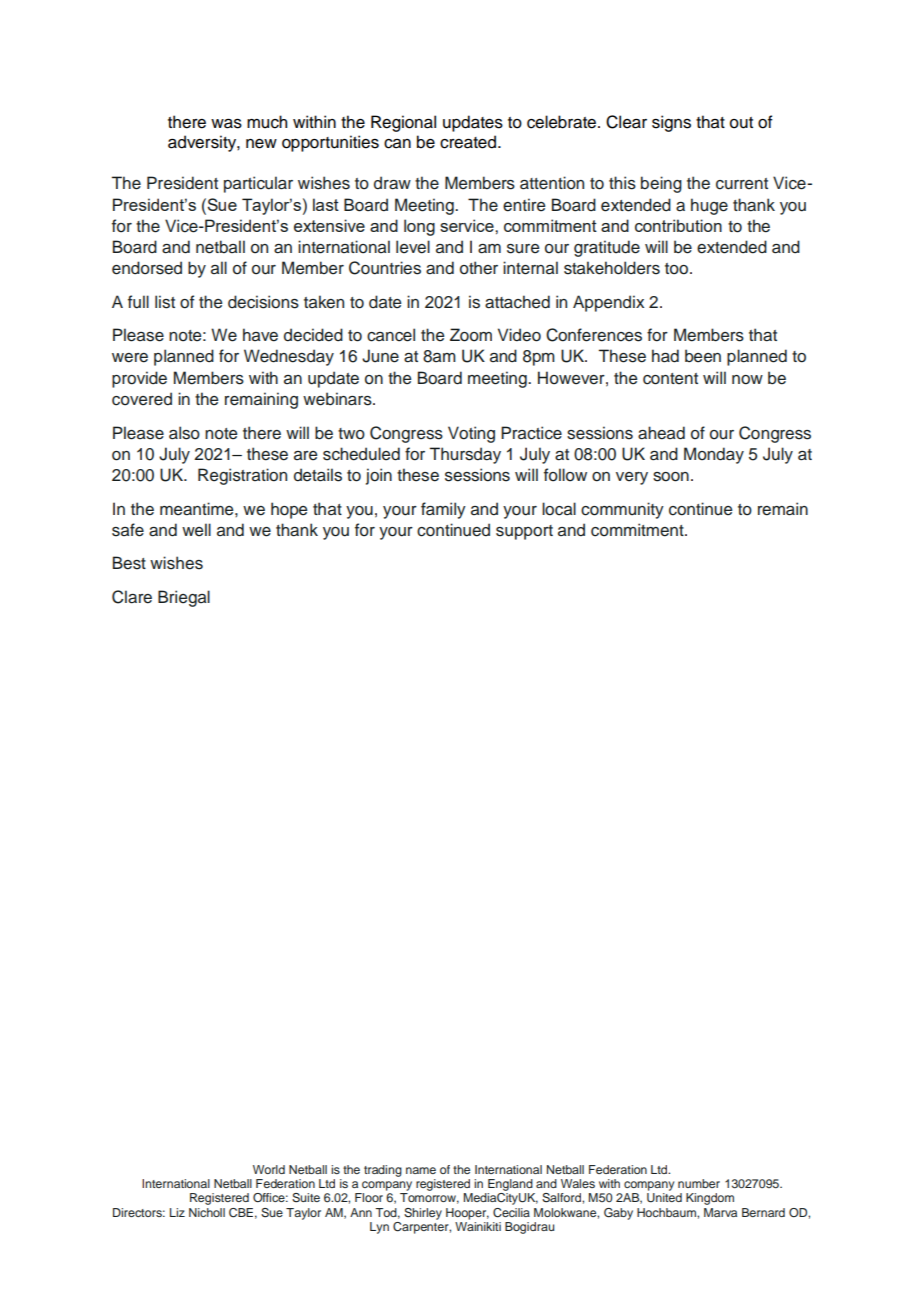  What do you see at coordinates (421, 1170) in the screenshot?
I see `name` at bounding box center [421, 1170].
